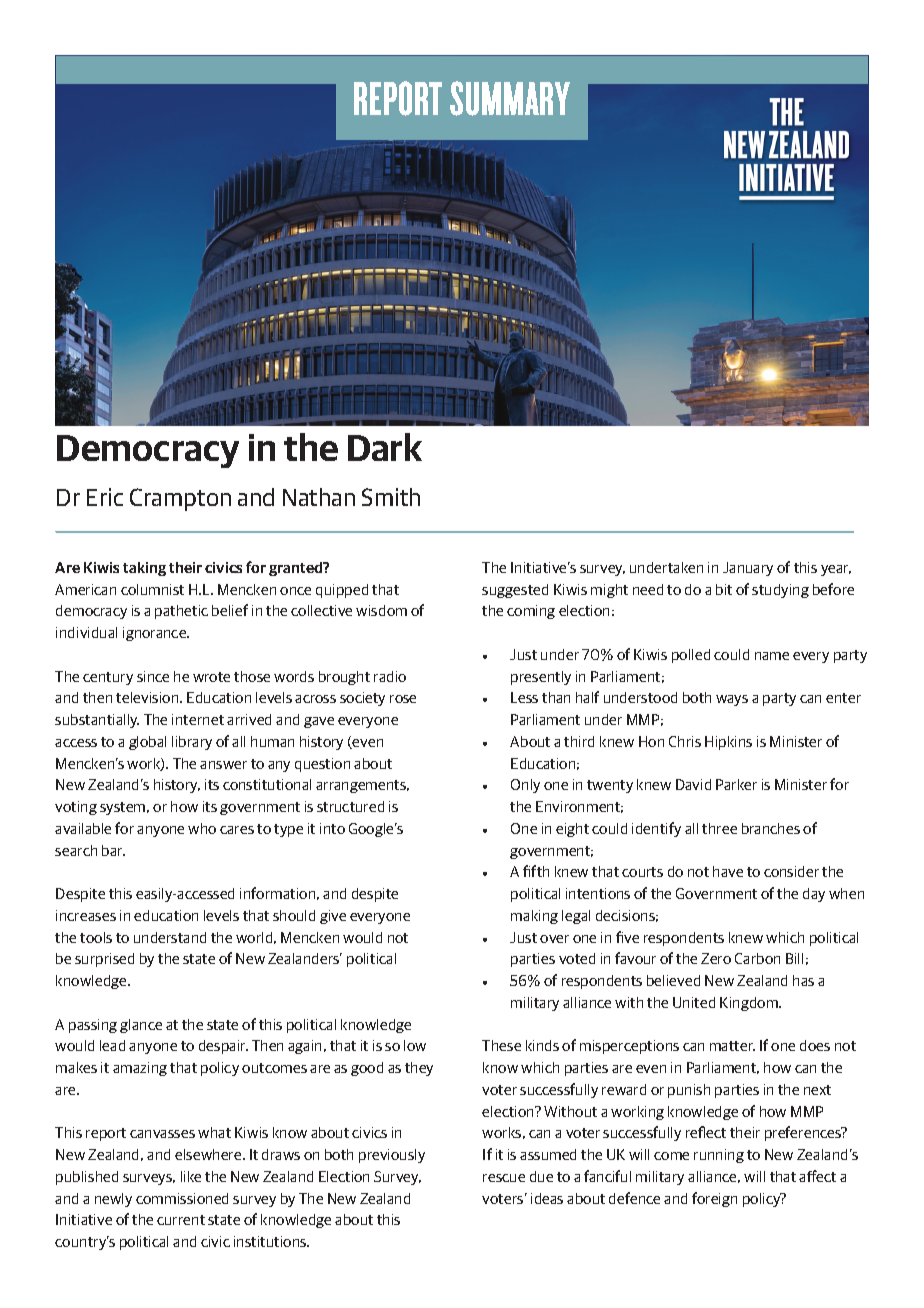 Image resolution: width=924 pixels, height=1308 pixels. What do you see at coordinates (182, 1198) in the page?
I see `commissioned` at bounding box center [182, 1198].
